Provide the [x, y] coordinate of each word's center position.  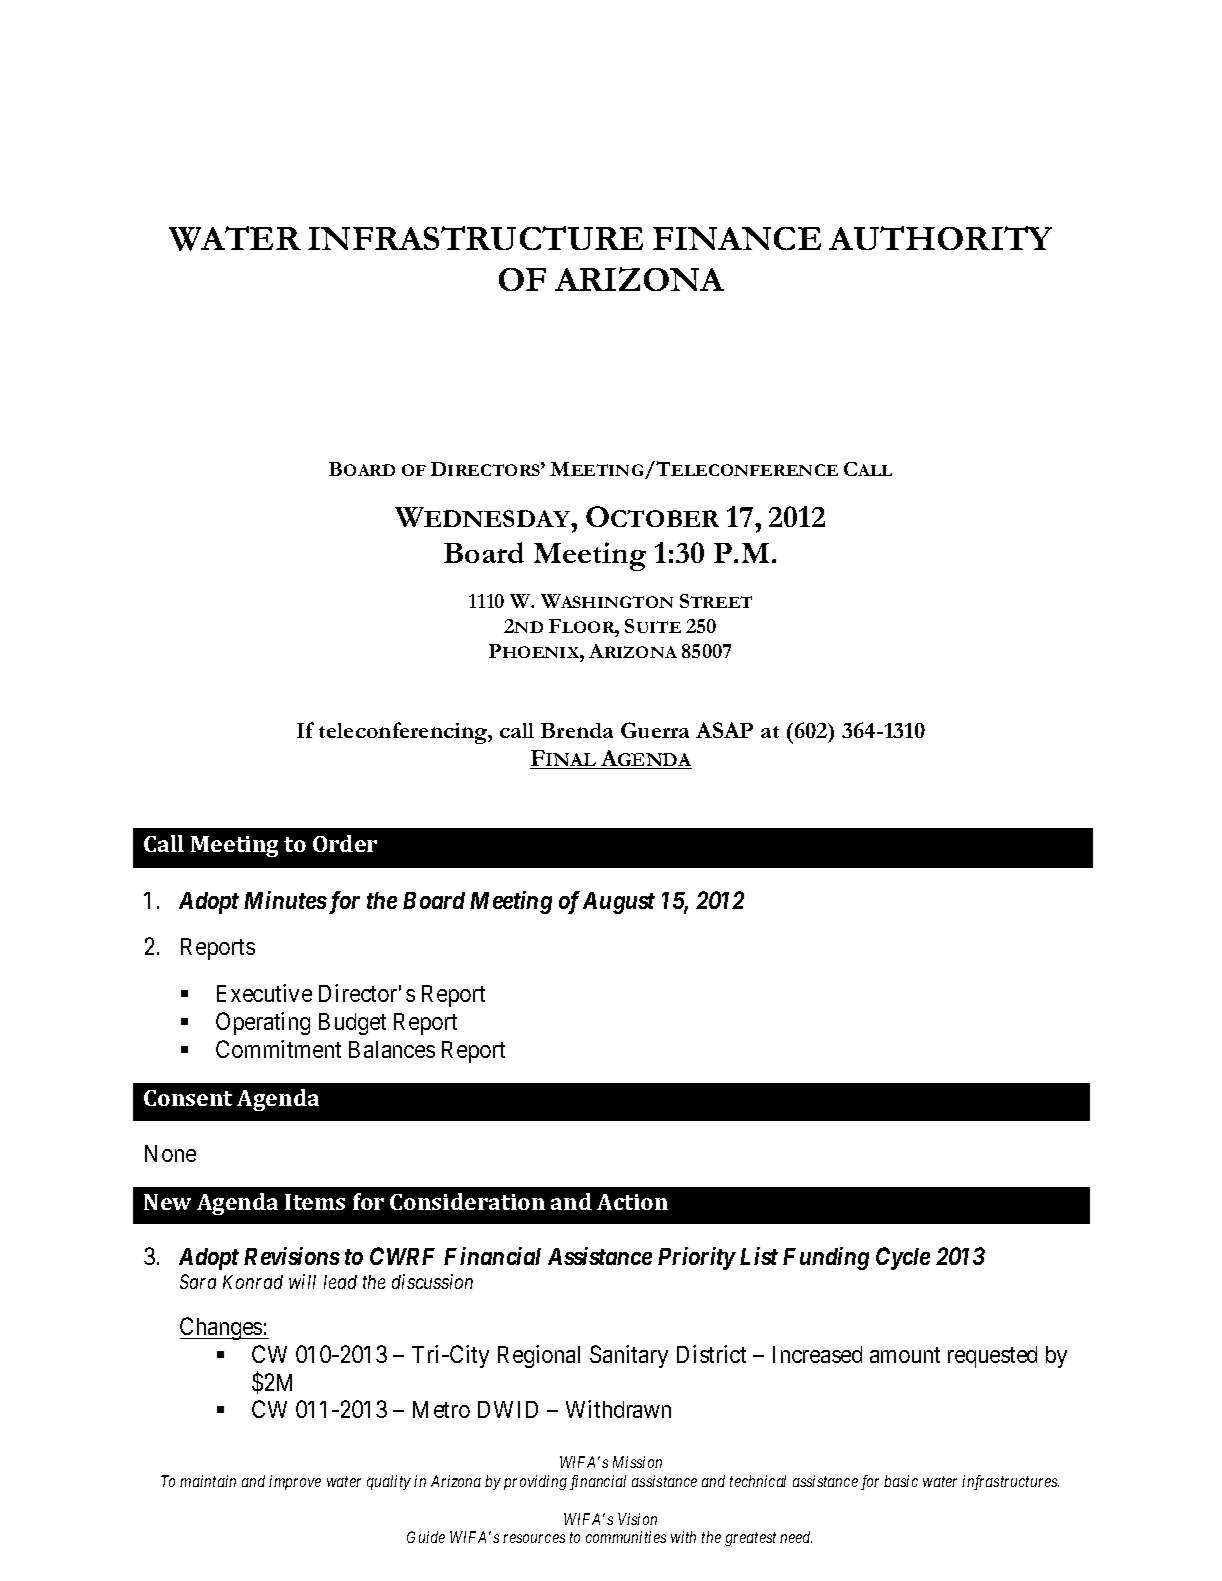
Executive [264, 993]
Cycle [903, 1258]
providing [535, 1482]
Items [315, 1202]
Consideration [467, 1201]
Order [345, 843]
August [619, 903]
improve [295, 1482]
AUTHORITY [940, 238]
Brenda [577, 730]
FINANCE [737, 238]
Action [632, 1202]
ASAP [724, 730]
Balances [392, 1049]
